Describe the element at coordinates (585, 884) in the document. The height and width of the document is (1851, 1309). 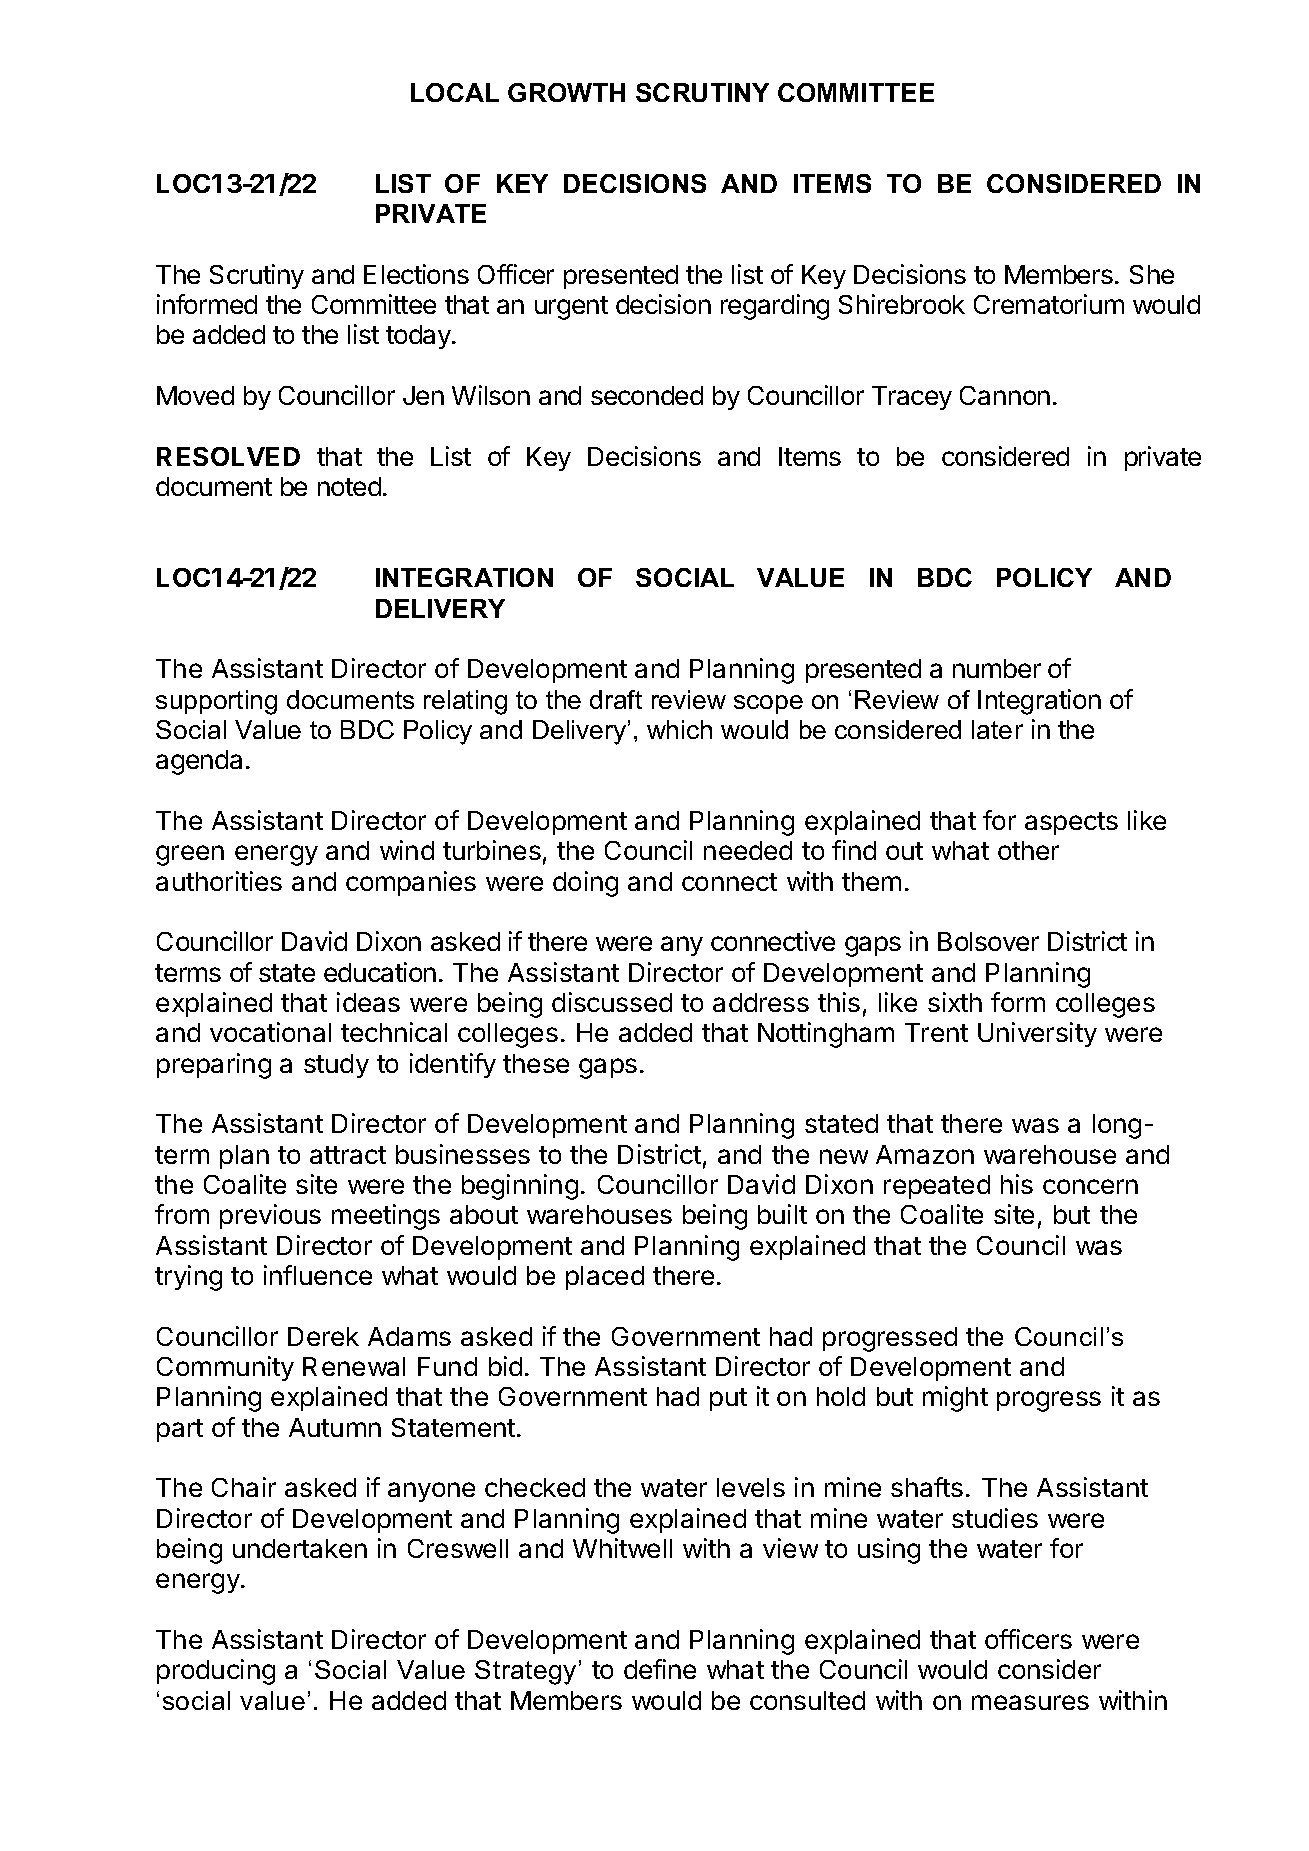
I see `doing` at that location.
